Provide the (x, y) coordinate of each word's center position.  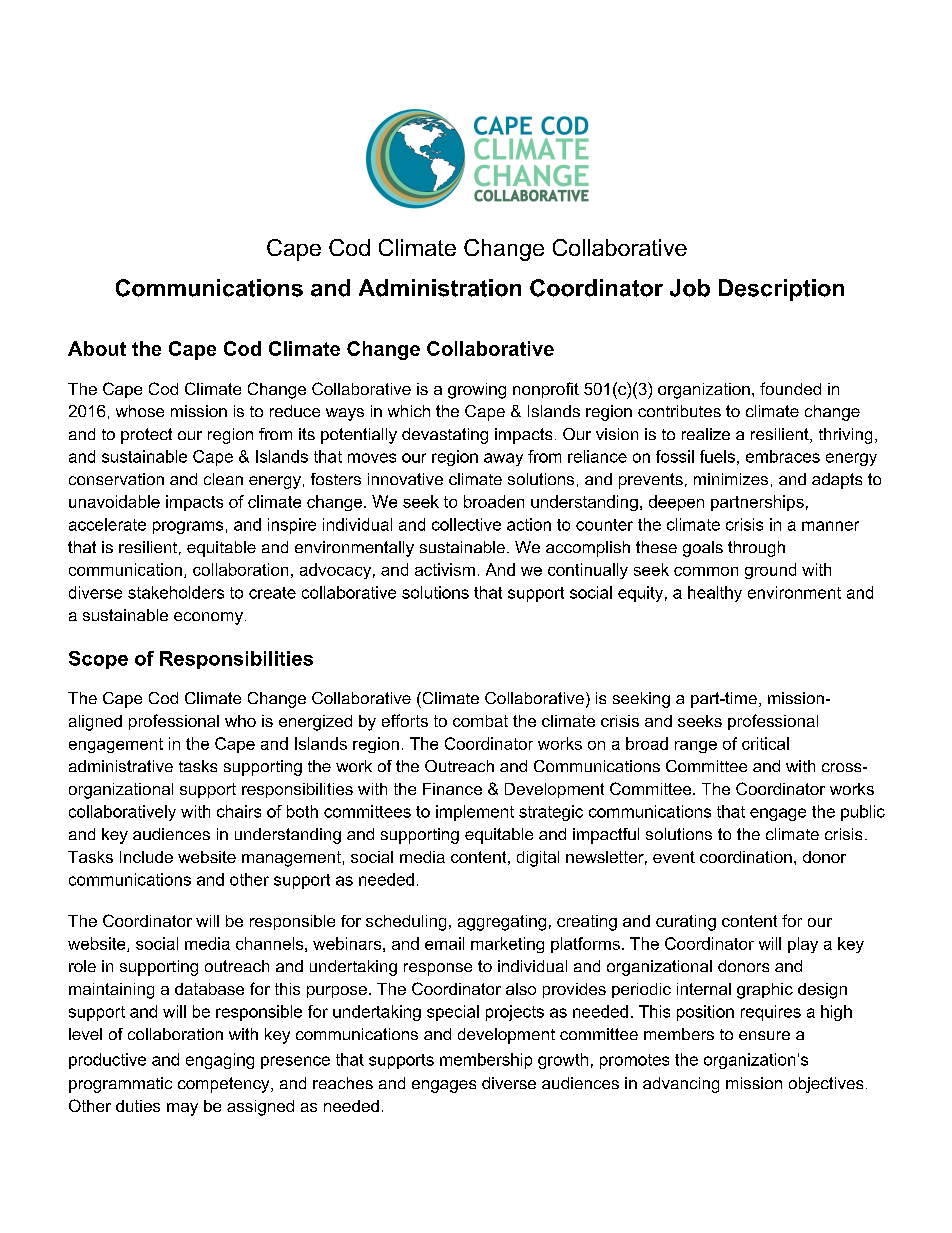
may (182, 1109)
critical (765, 743)
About (97, 348)
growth (563, 1061)
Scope (98, 660)
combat (480, 721)
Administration (440, 288)
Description (781, 290)
